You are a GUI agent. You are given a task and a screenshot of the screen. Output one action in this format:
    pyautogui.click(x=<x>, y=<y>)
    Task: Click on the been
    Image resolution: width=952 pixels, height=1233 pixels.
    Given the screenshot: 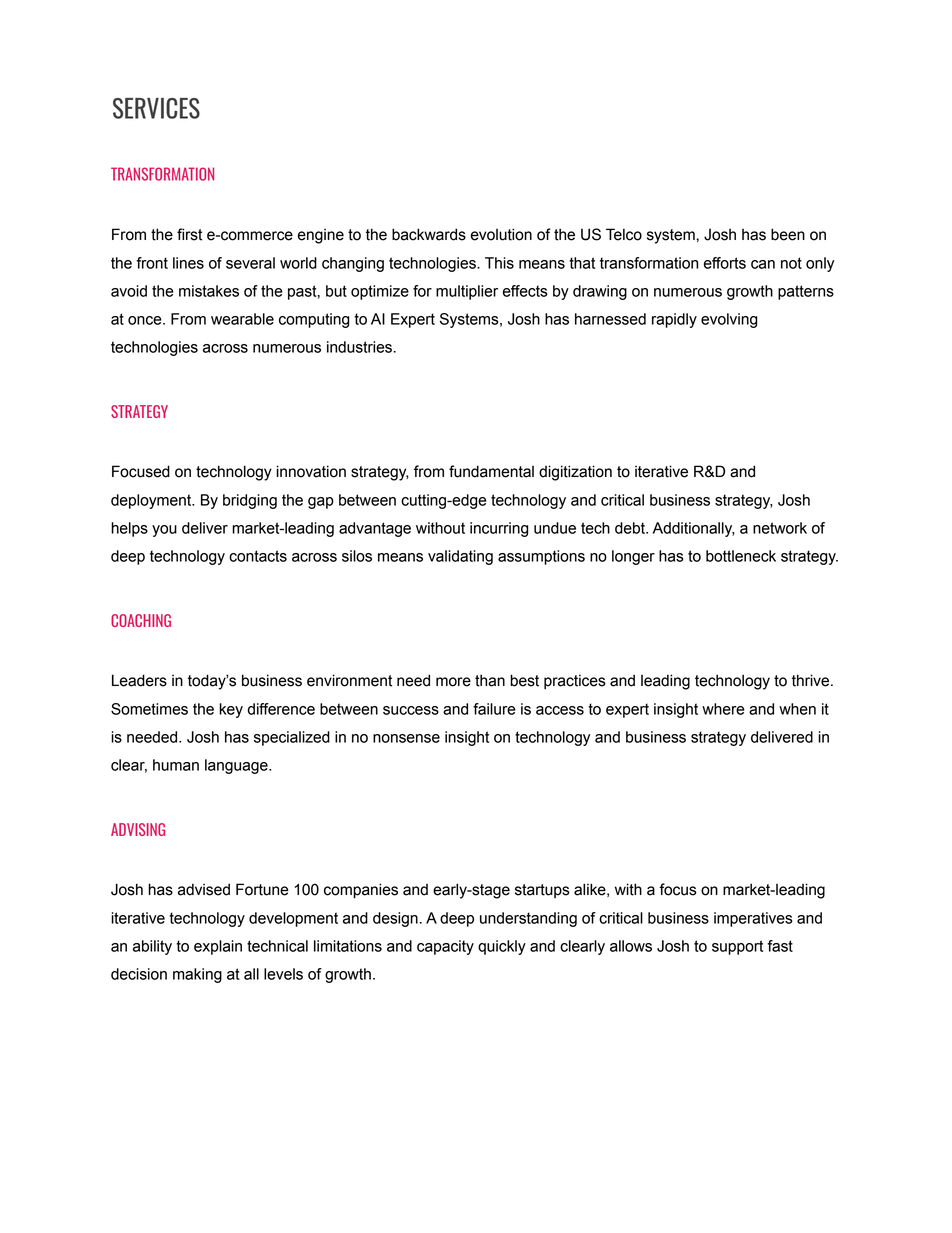 What is the action you would take?
    pyautogui.click(x=788, y=234)
